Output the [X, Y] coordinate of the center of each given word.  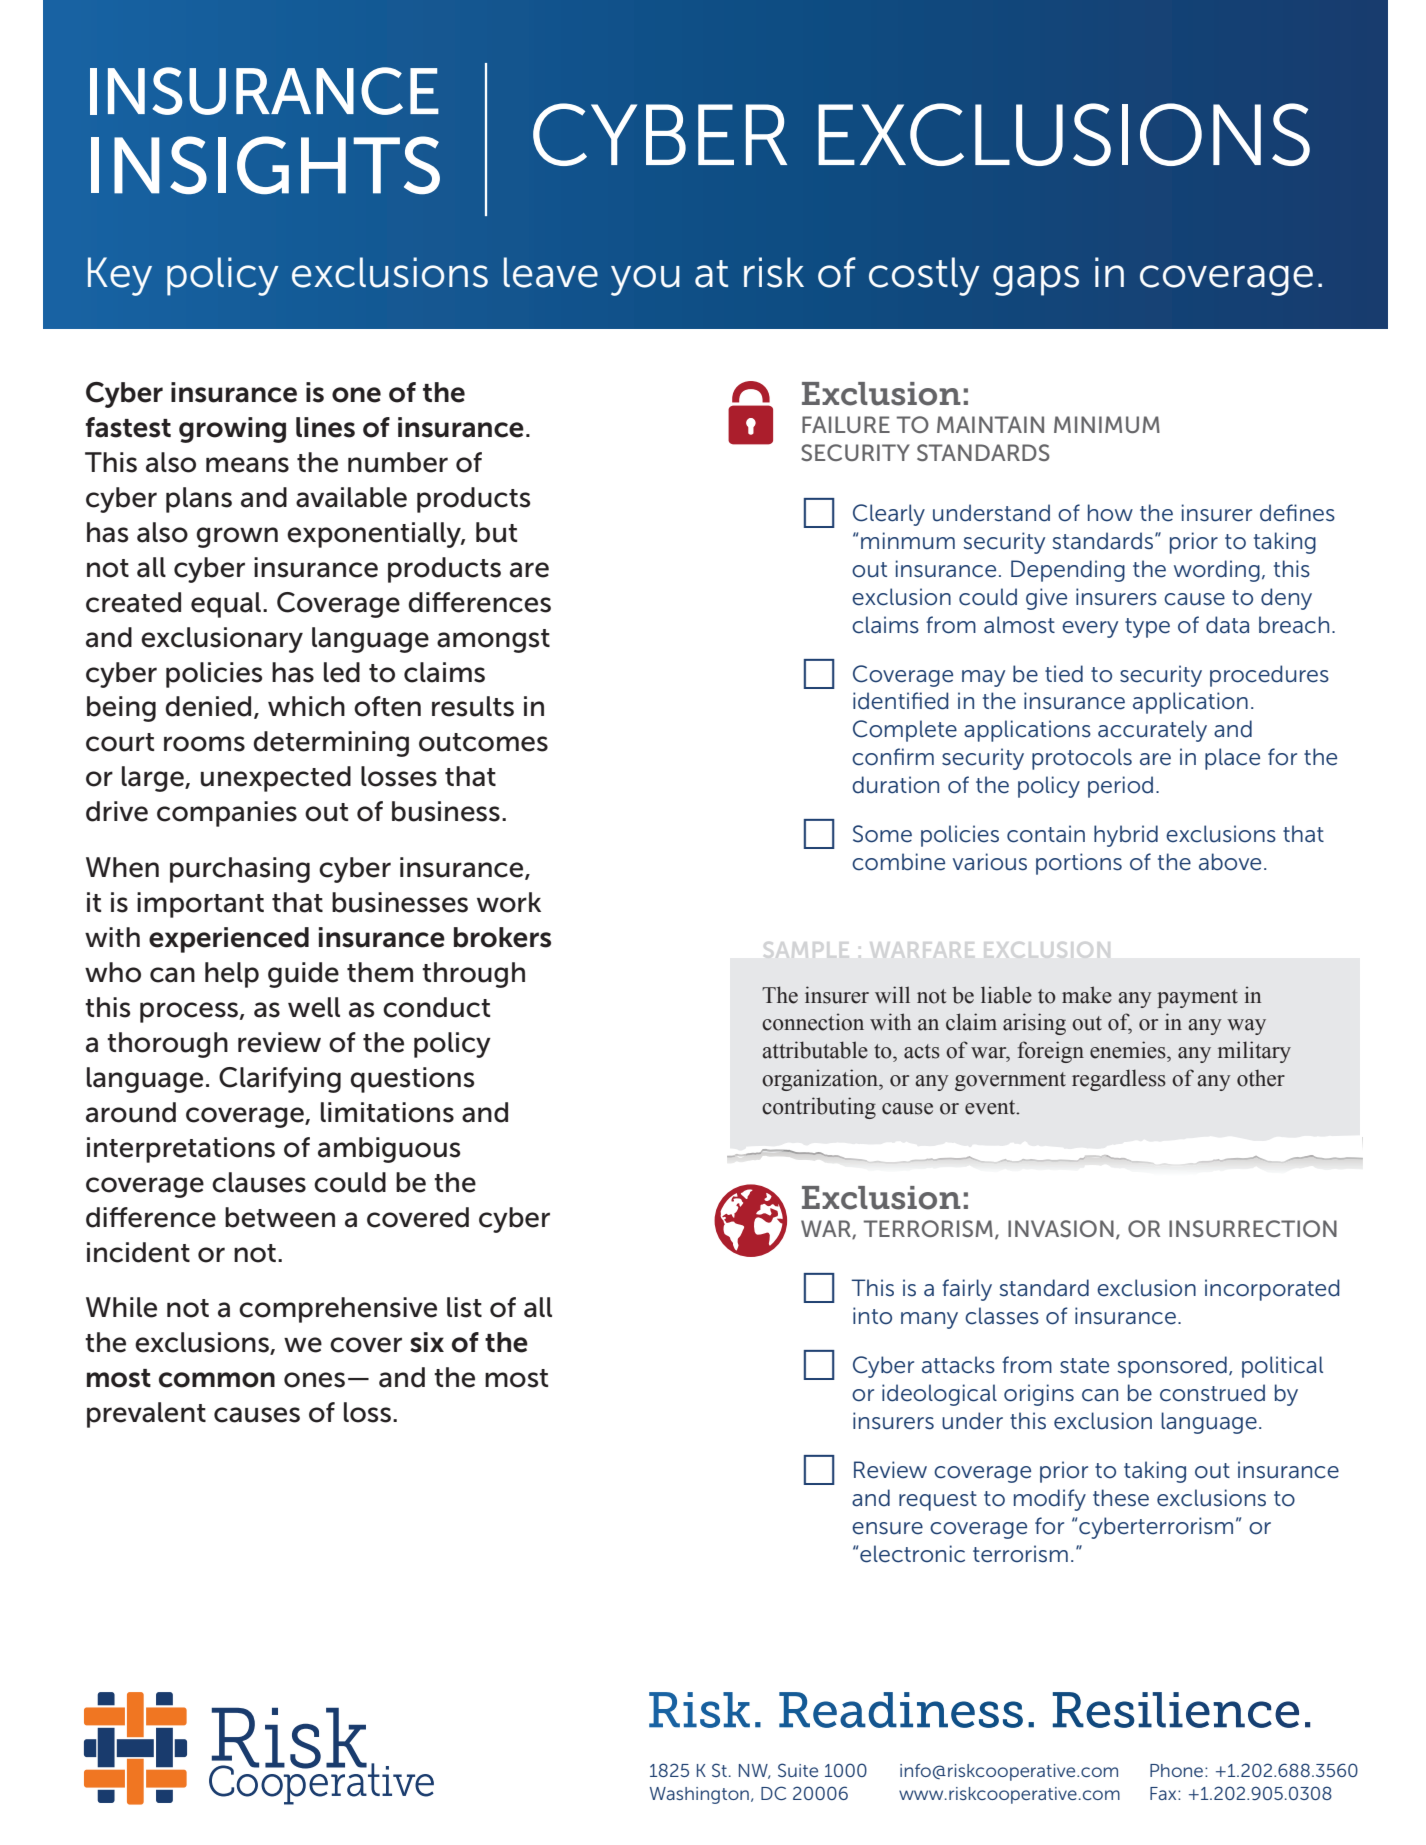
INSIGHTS [265, 165]
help [232, 975]
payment [1197, 998]
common [217, 1380]
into [872, 1316]
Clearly [889, 515]
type [1147, 628]
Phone [1178, 1770]
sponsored [1172, 1367]
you [645, 280]
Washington [699, 1795]
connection [813, 1022]
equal [226, 605]
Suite [798, 1770]
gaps [1036, 280]
